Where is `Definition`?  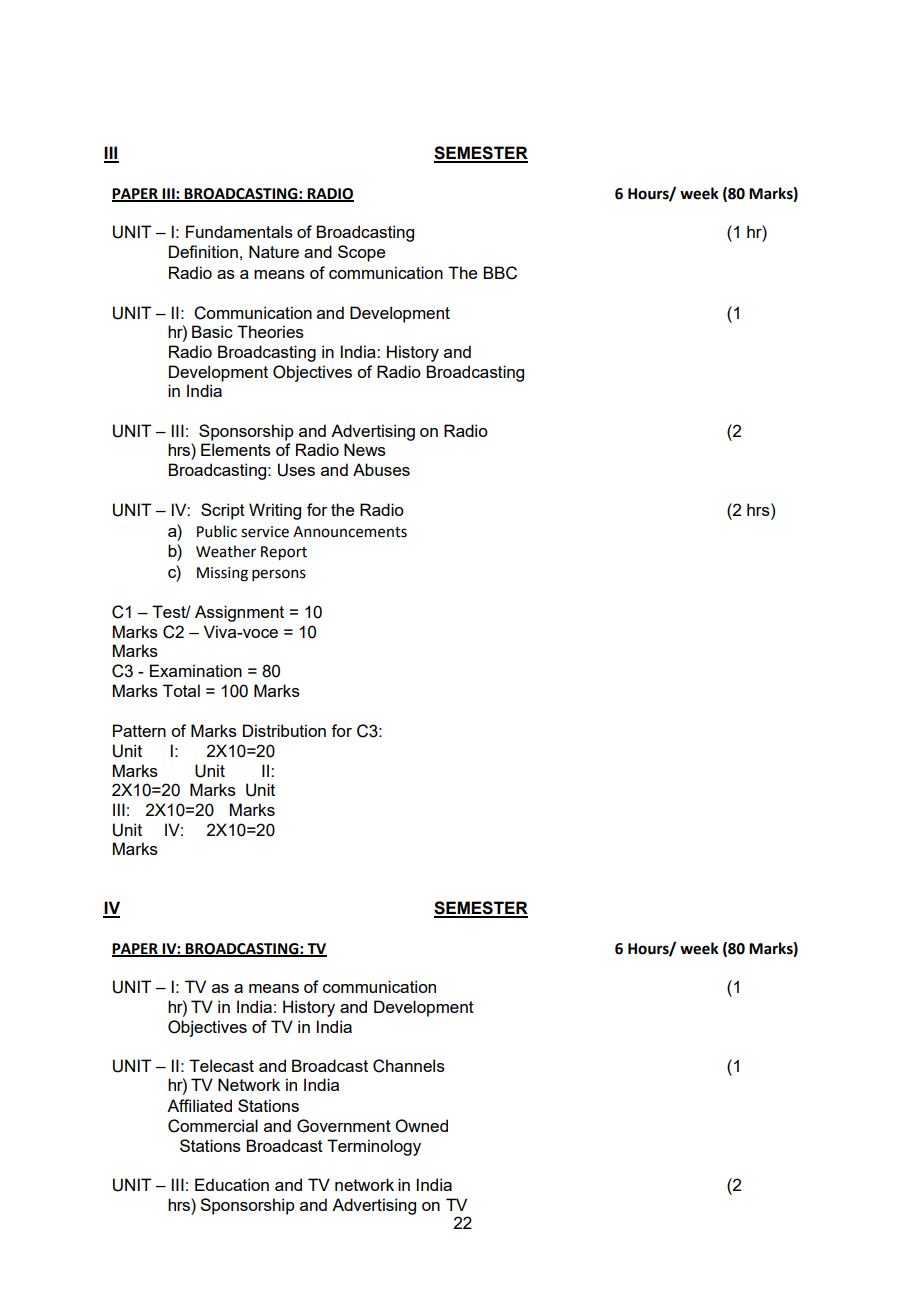
Definition is located at coordinates (203, 251).
